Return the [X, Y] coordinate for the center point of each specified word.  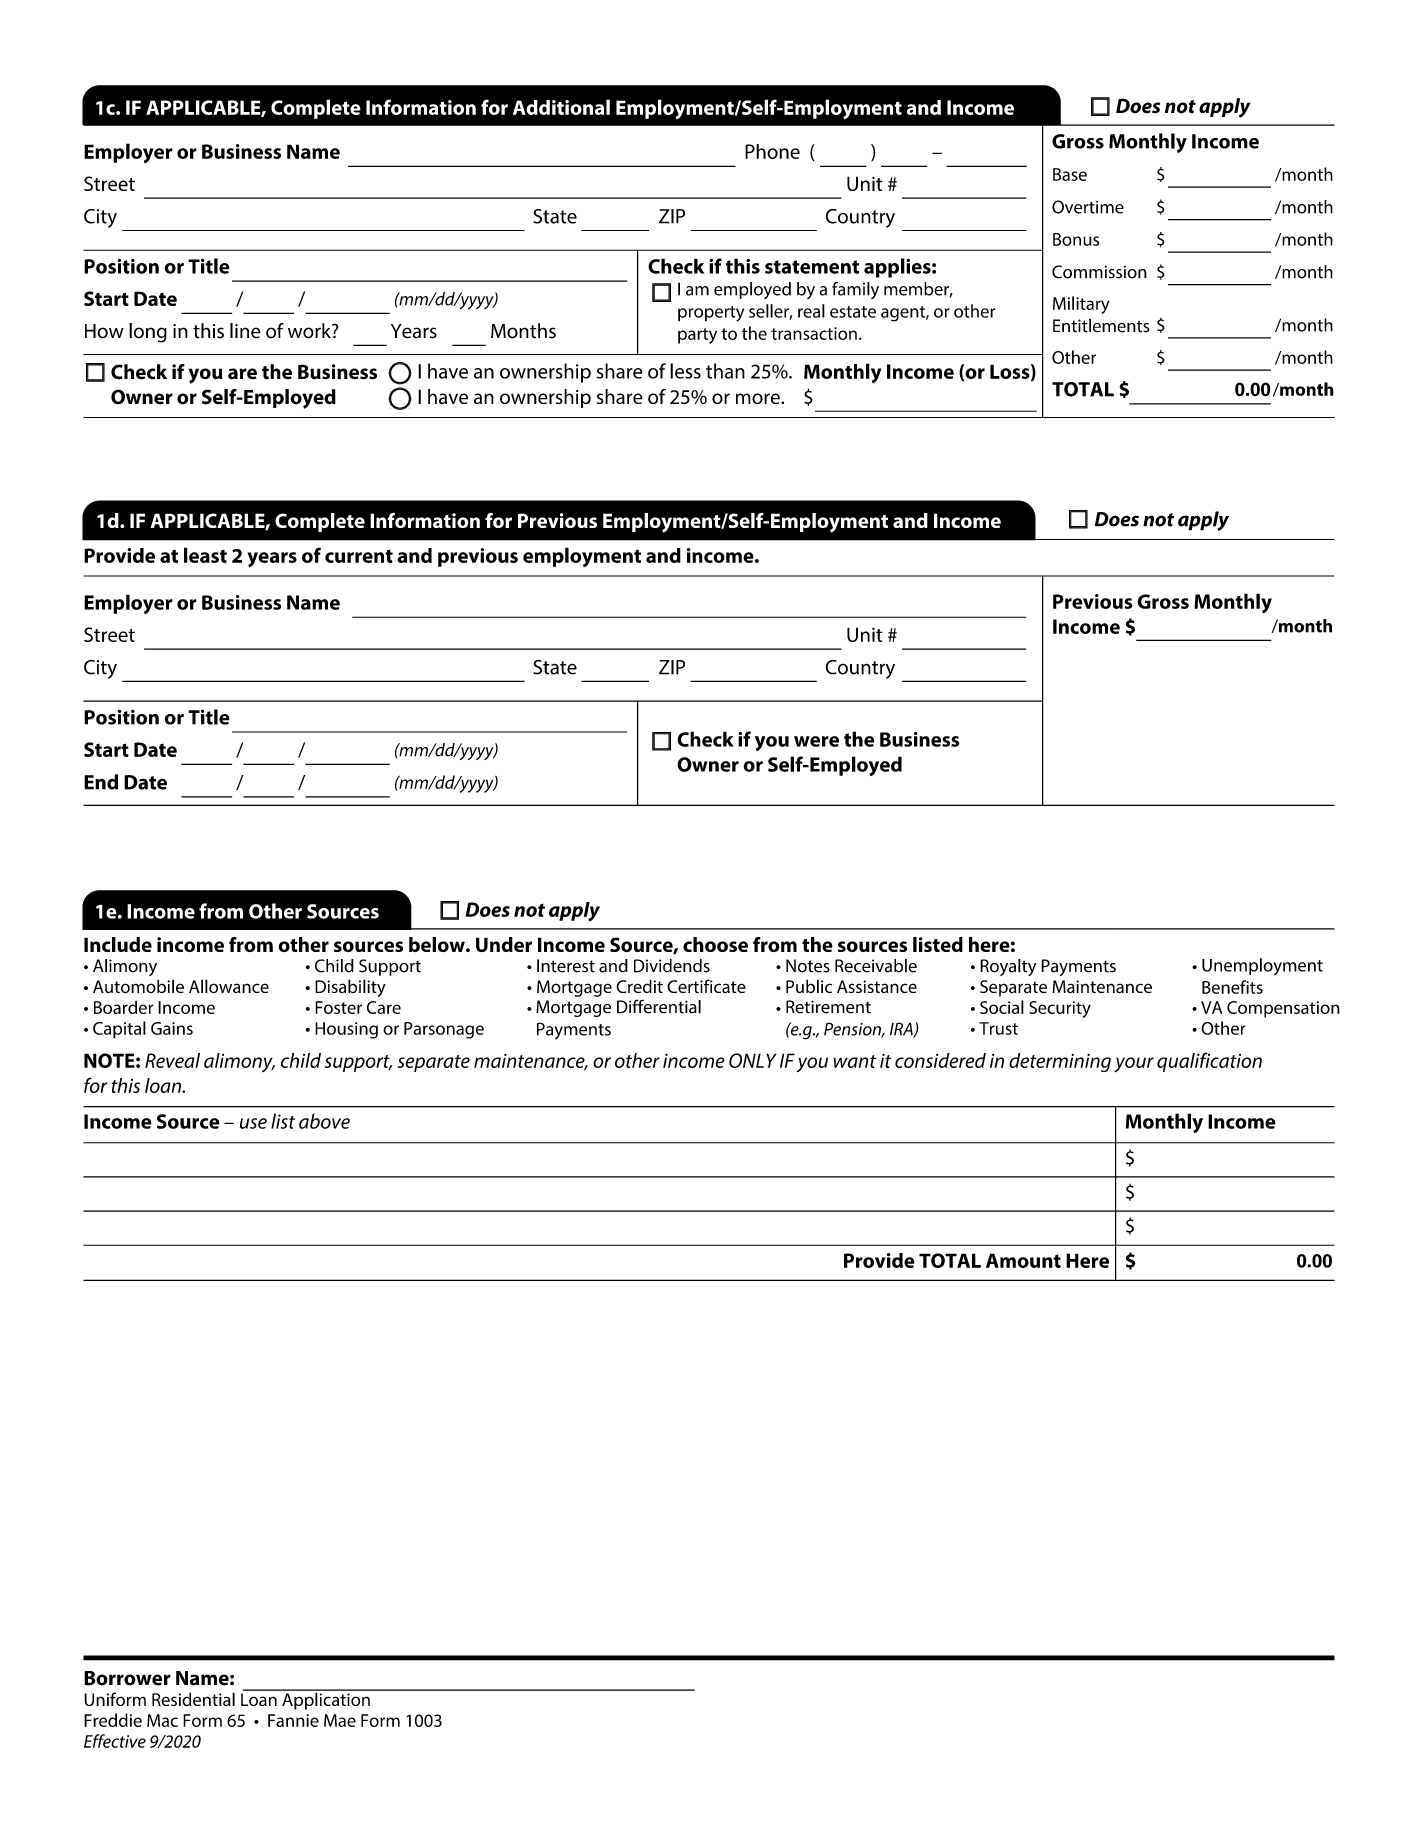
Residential [193, 1699]
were [816, 741]
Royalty [1008, 967]
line [245, 331]
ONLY [753, 1060]
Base [1070, 174]
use [253, 1123]
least [205, 555]
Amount [1023, 1260]
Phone [772, 151]
